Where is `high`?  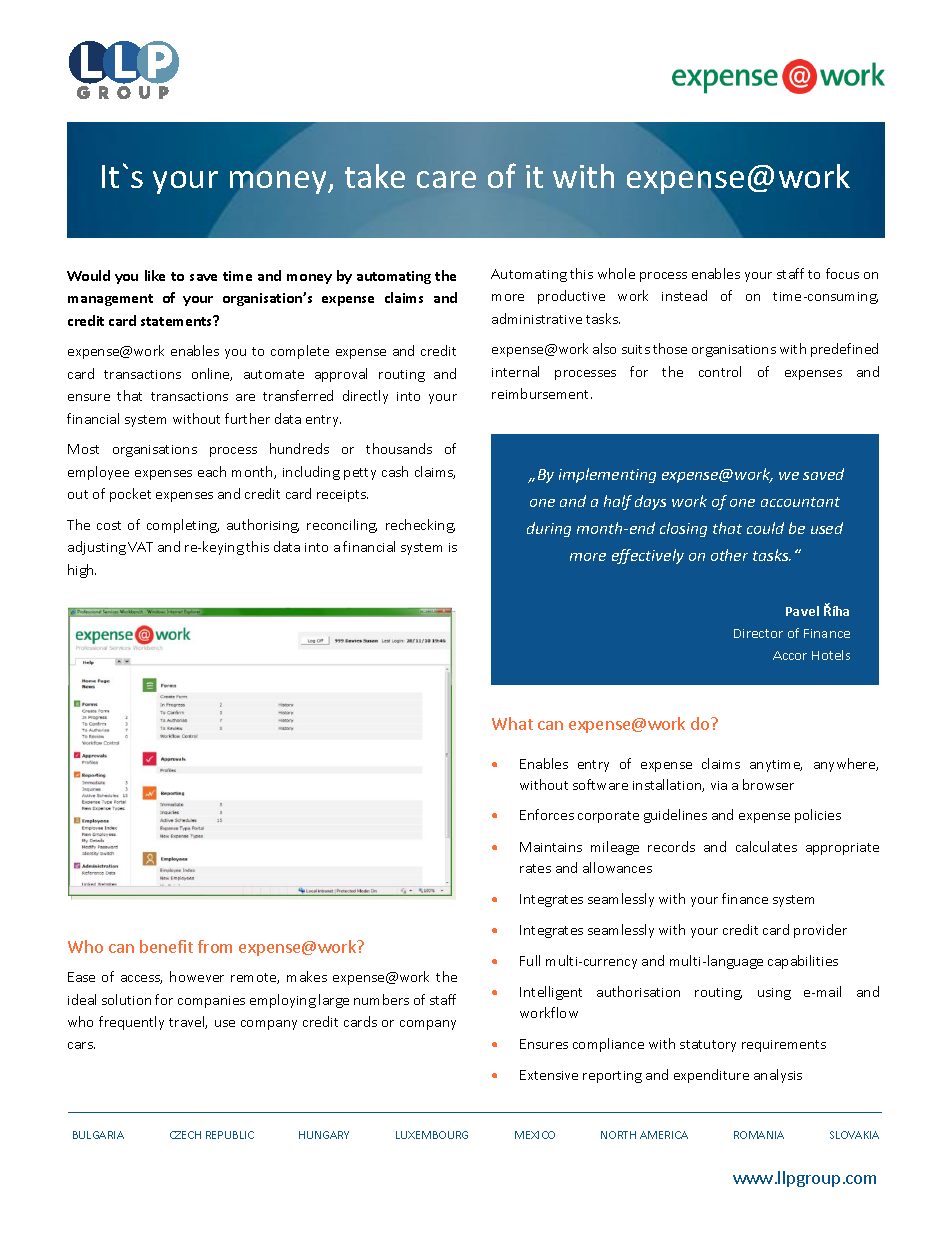
high is located at coordinates (82, 571).
